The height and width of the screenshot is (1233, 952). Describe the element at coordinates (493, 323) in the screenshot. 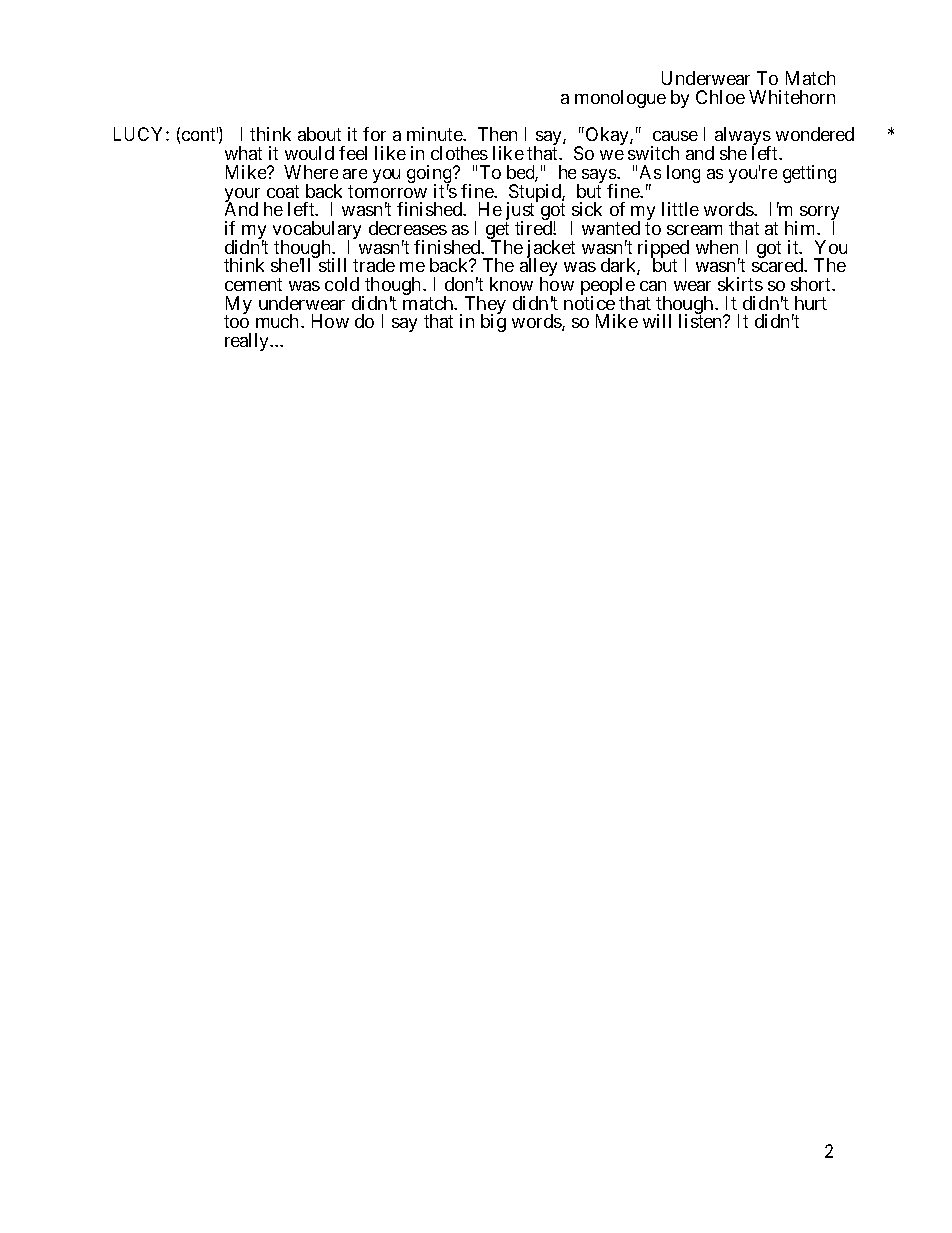

I see `big` at that location.
